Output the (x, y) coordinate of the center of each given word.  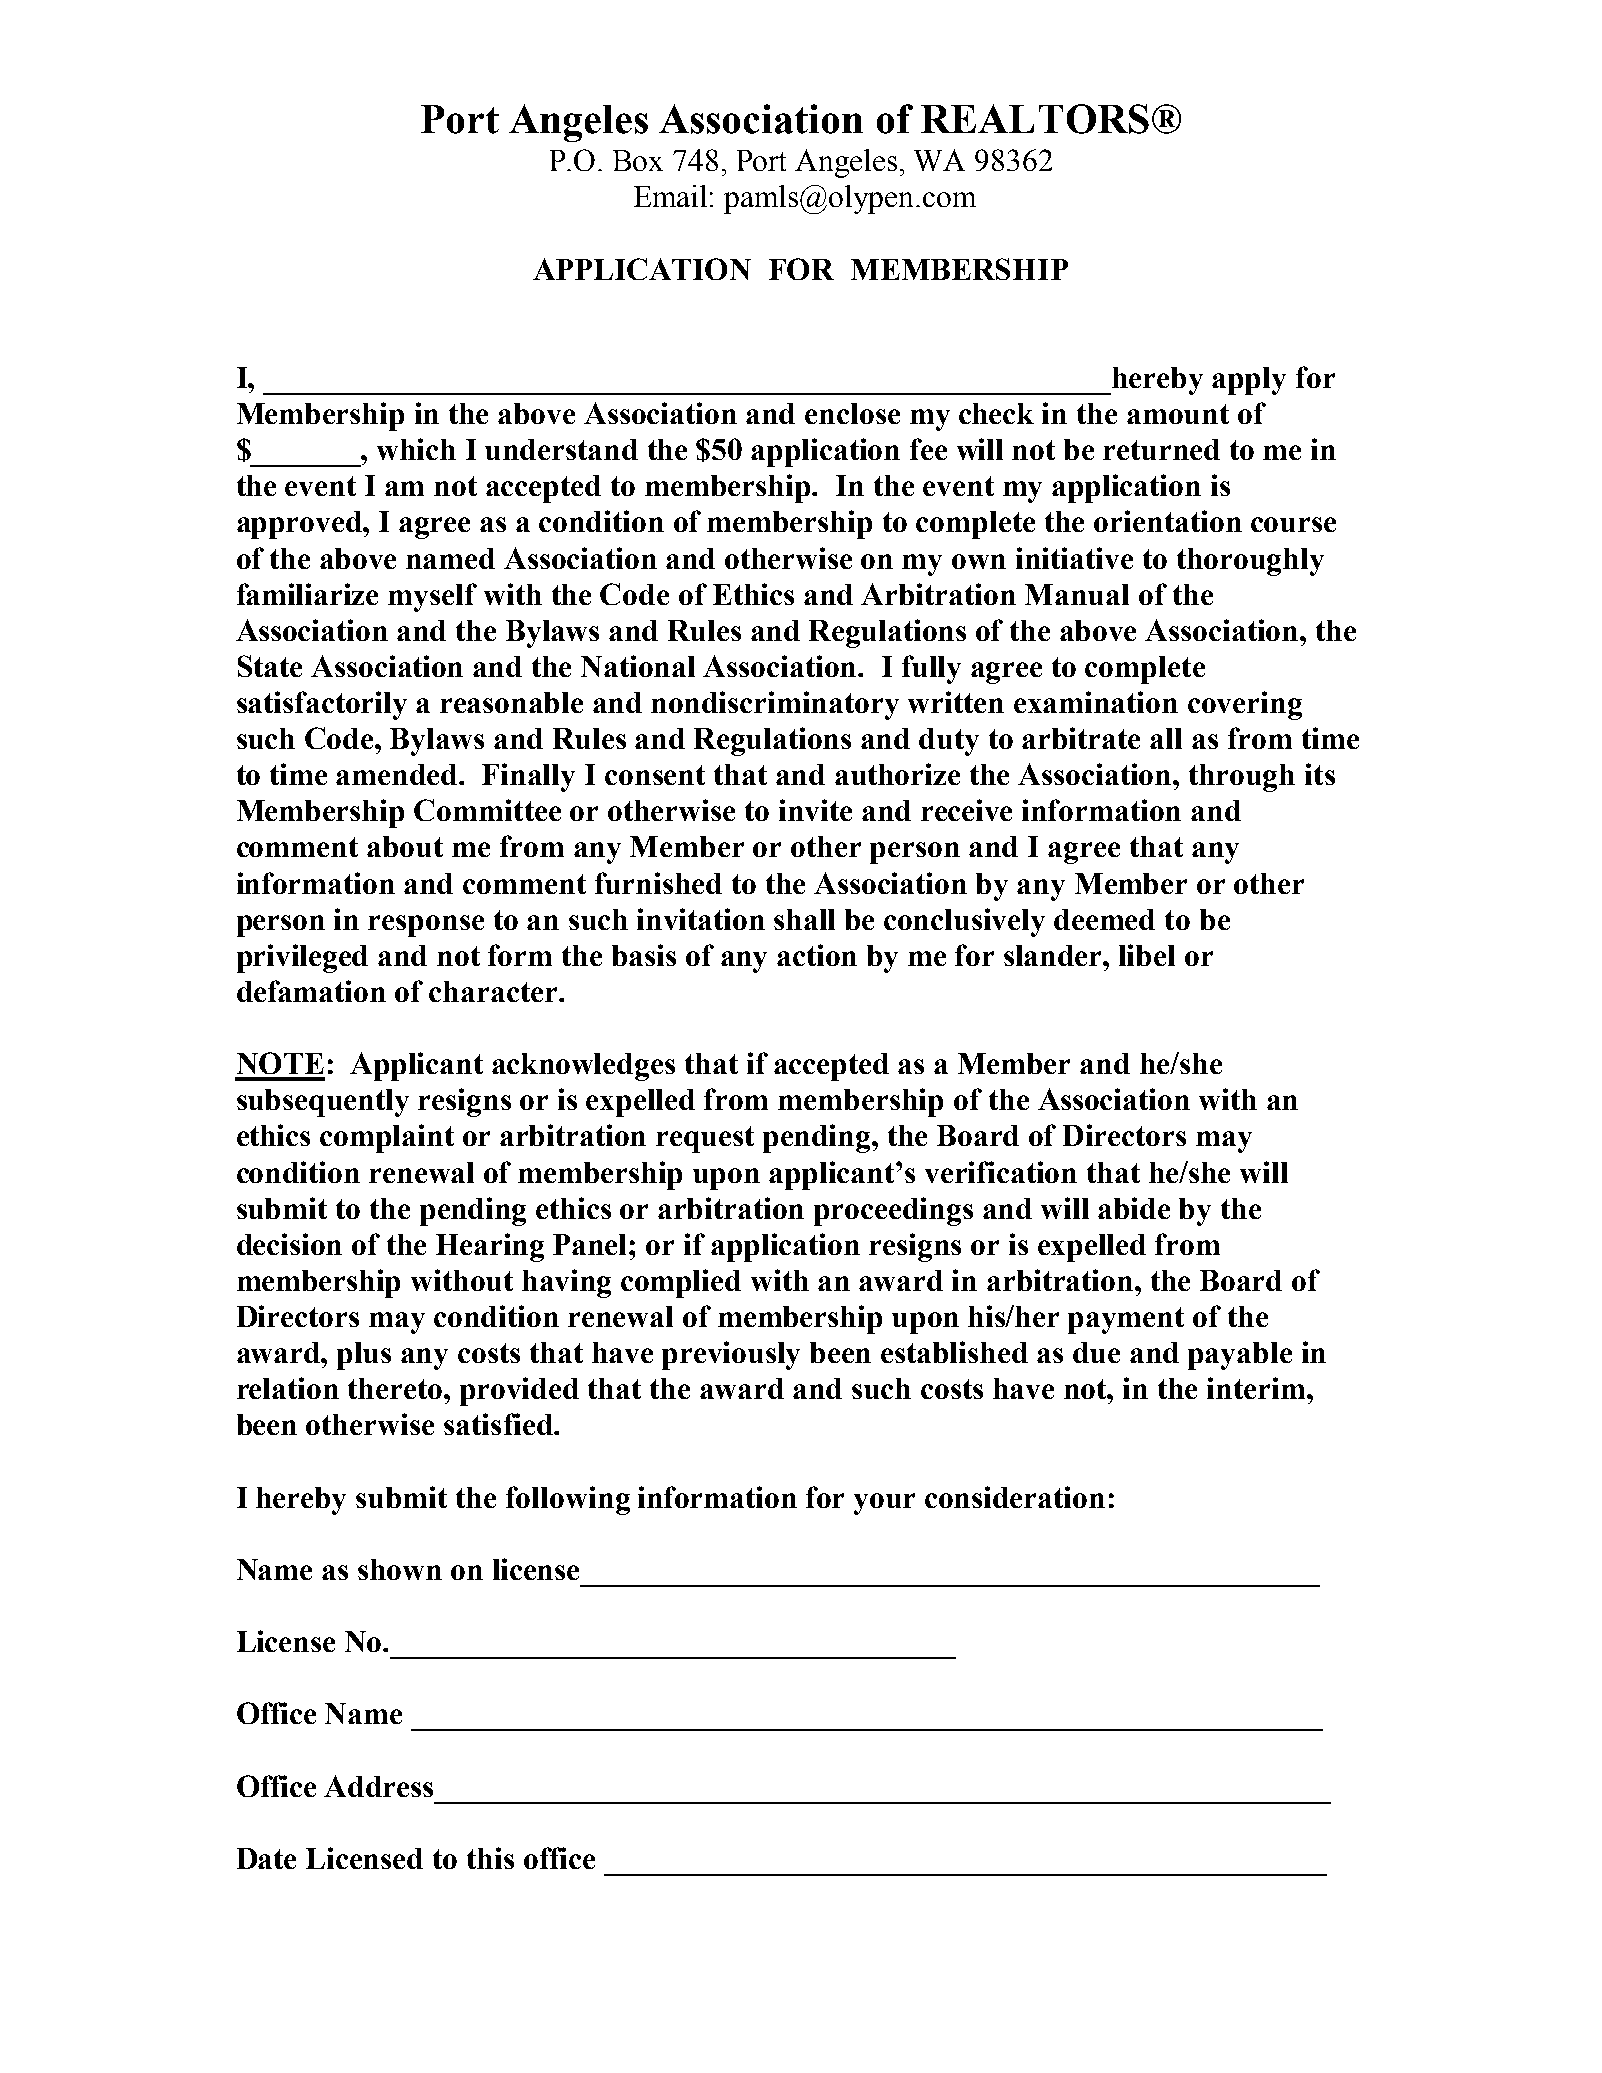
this (490, 1858)
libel (1147, 955)
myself (432, 597)
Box (638, 160)
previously (731, 1355)
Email (670, 196)
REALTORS (1035, 119)
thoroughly (1250, 562)
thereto (396, 1388)
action (817, 955)
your (884, 1504)
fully (931, 669)
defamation (311, 991)
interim (1257, 1388)
